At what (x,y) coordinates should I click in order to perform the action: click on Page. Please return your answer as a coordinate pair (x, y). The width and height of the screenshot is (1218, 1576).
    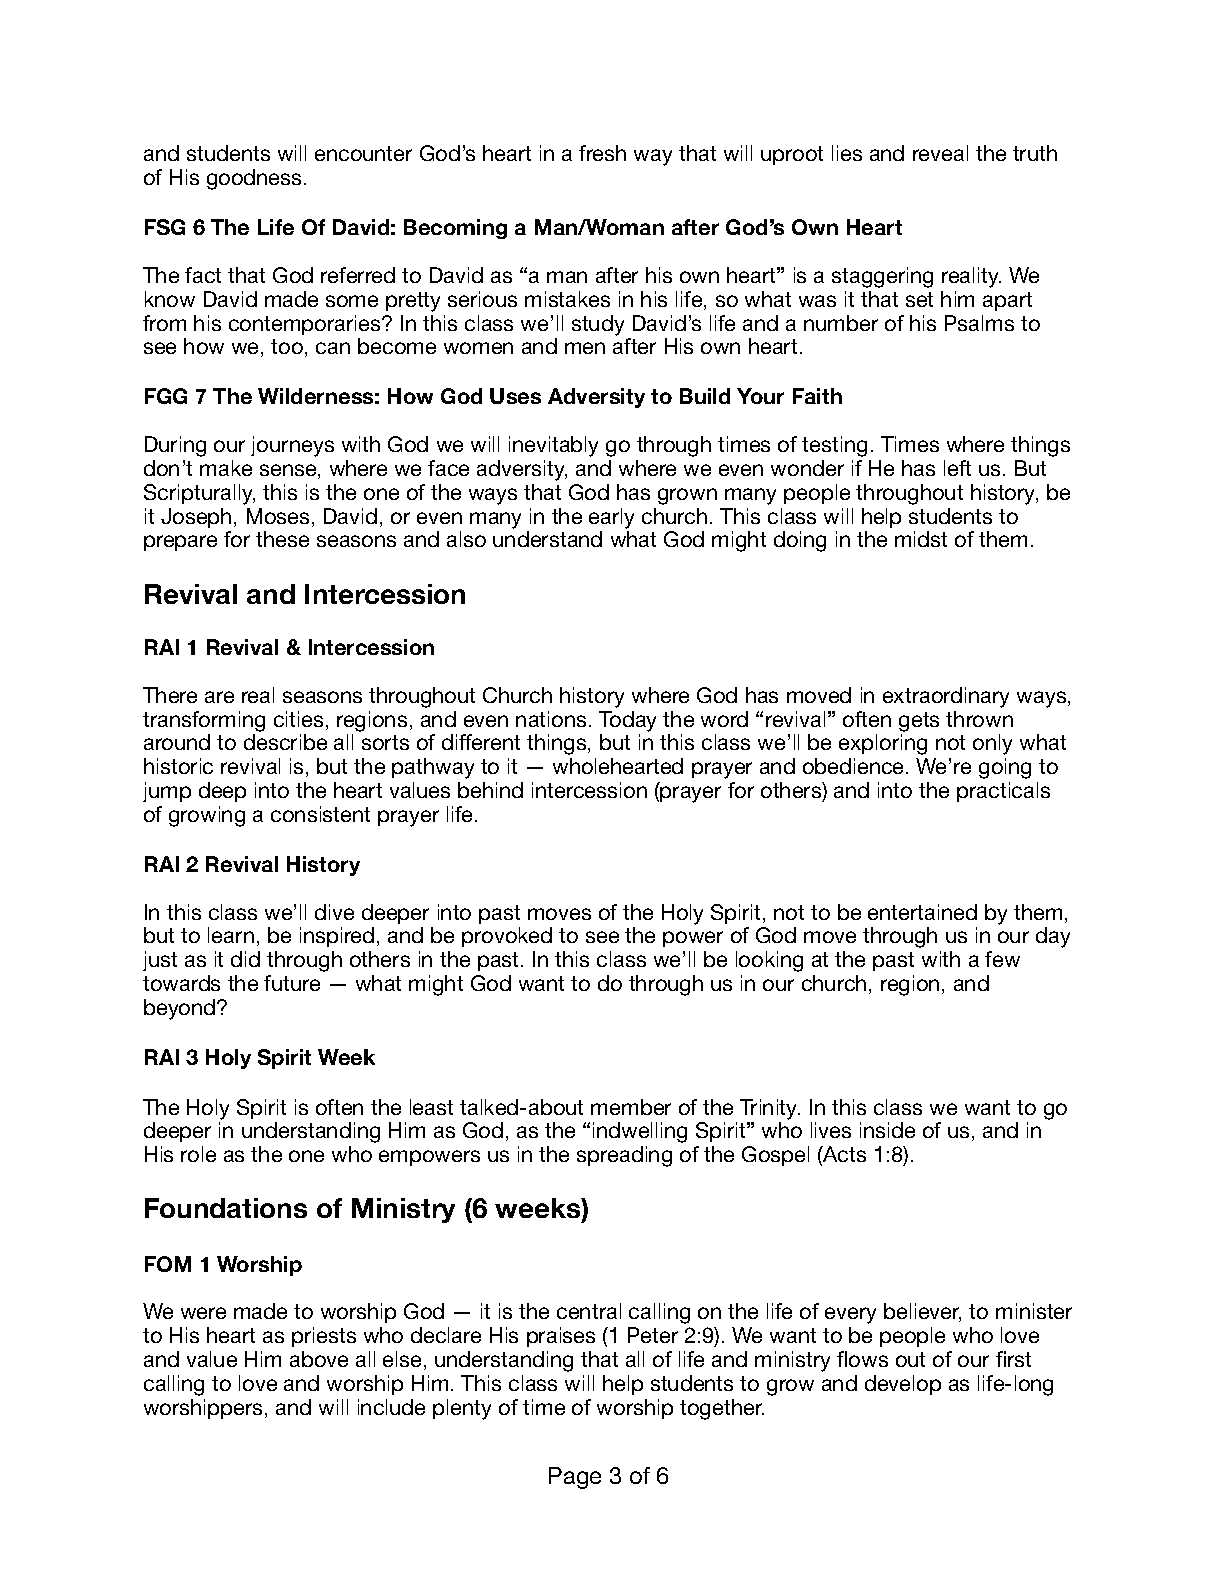
    Looking at the image, I should click on (575, 1478).
